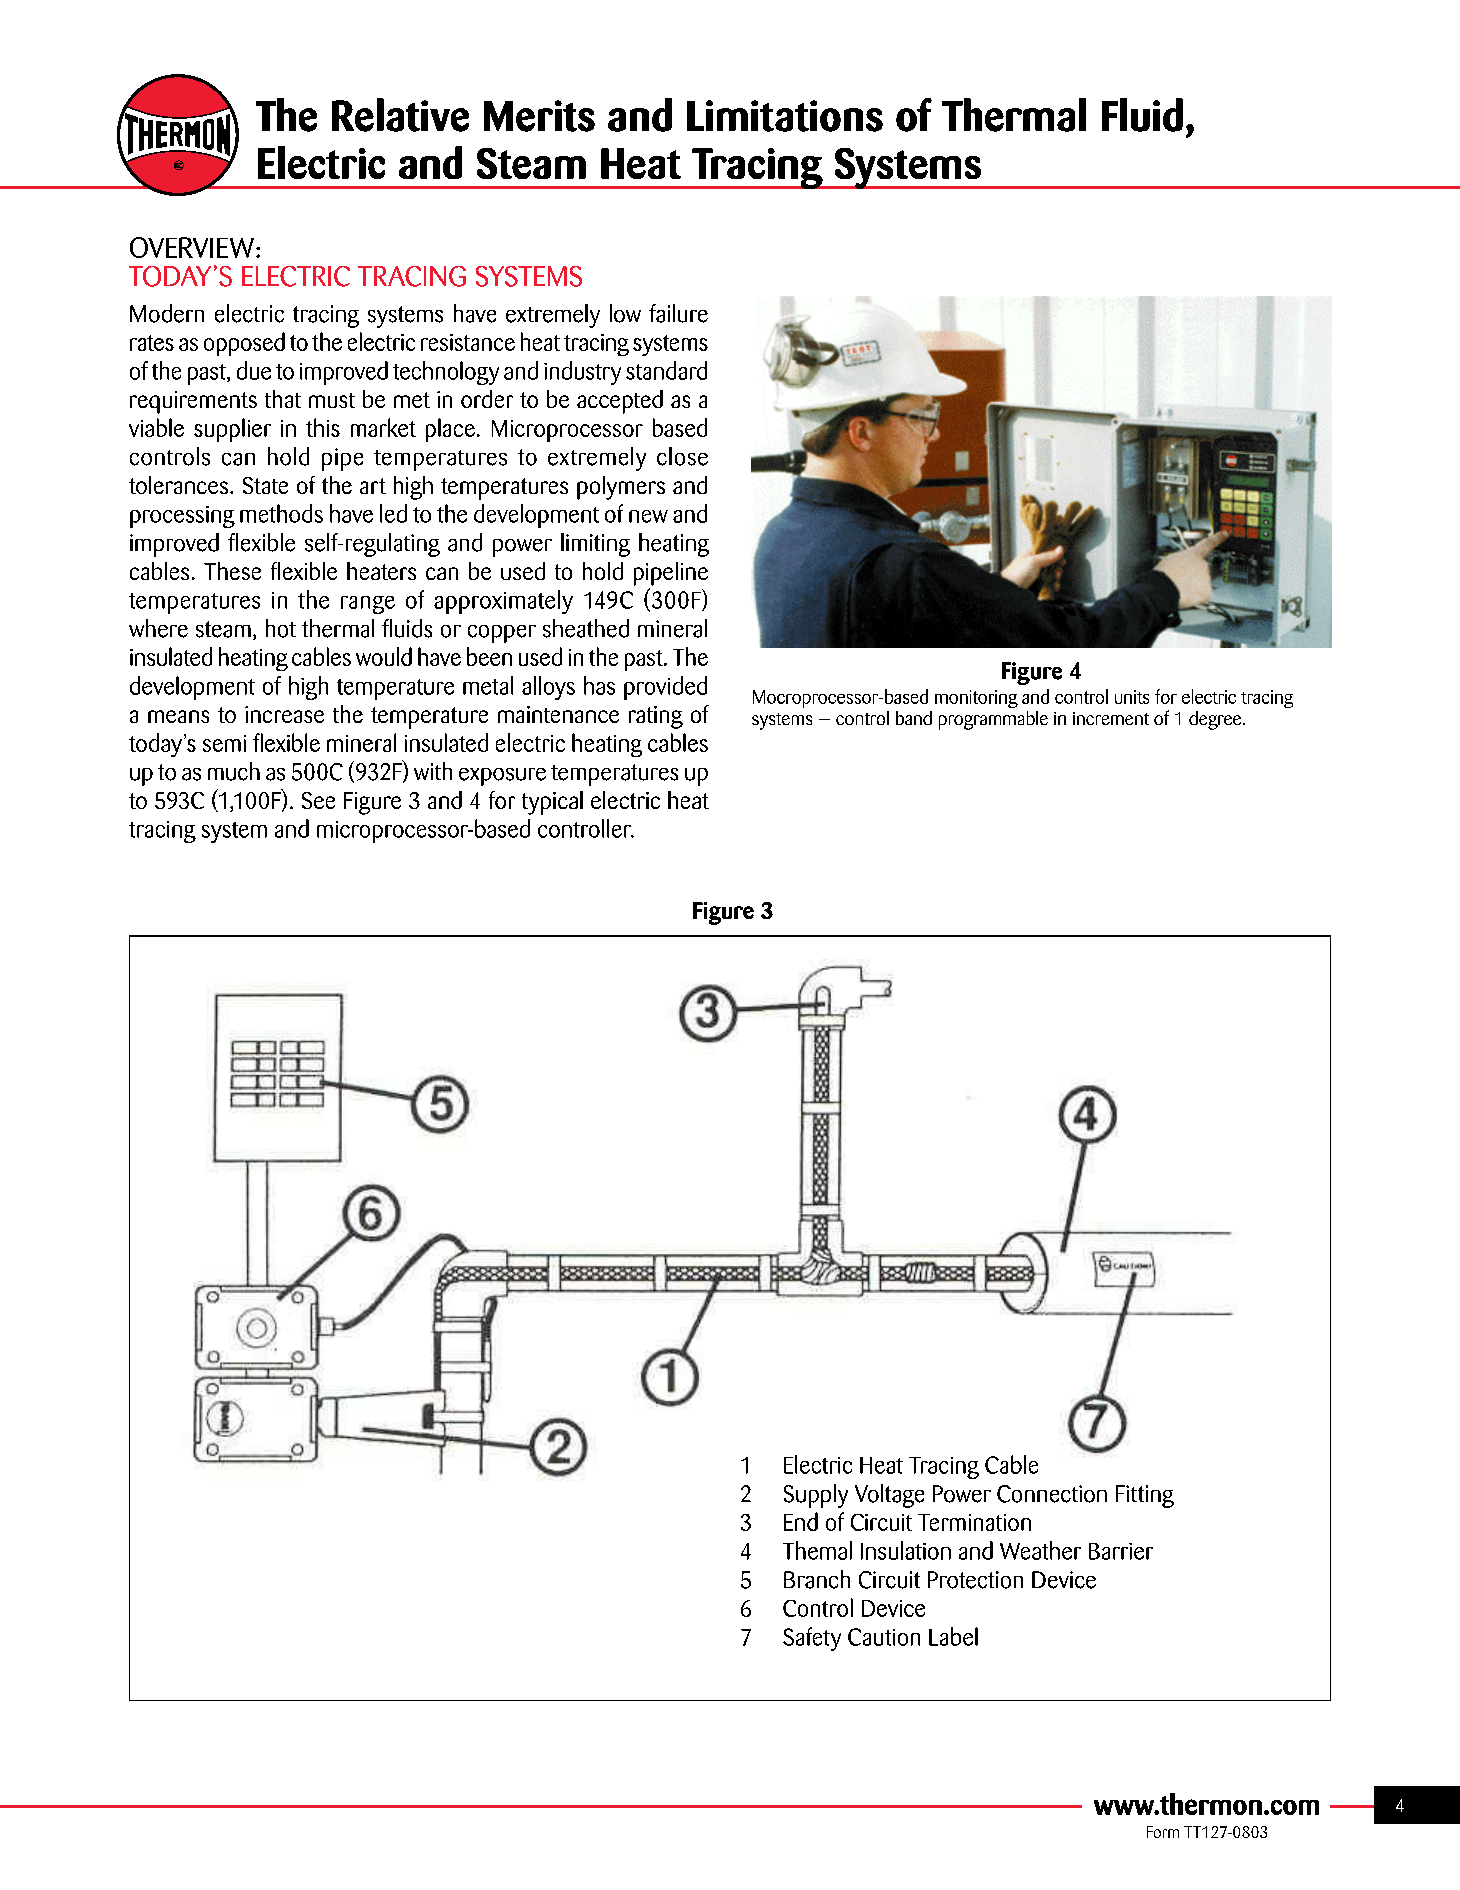 The image size is (1460, 1890). Describe the element at coordinates (785, 116) in the image. I see `Limitations` at that location.
